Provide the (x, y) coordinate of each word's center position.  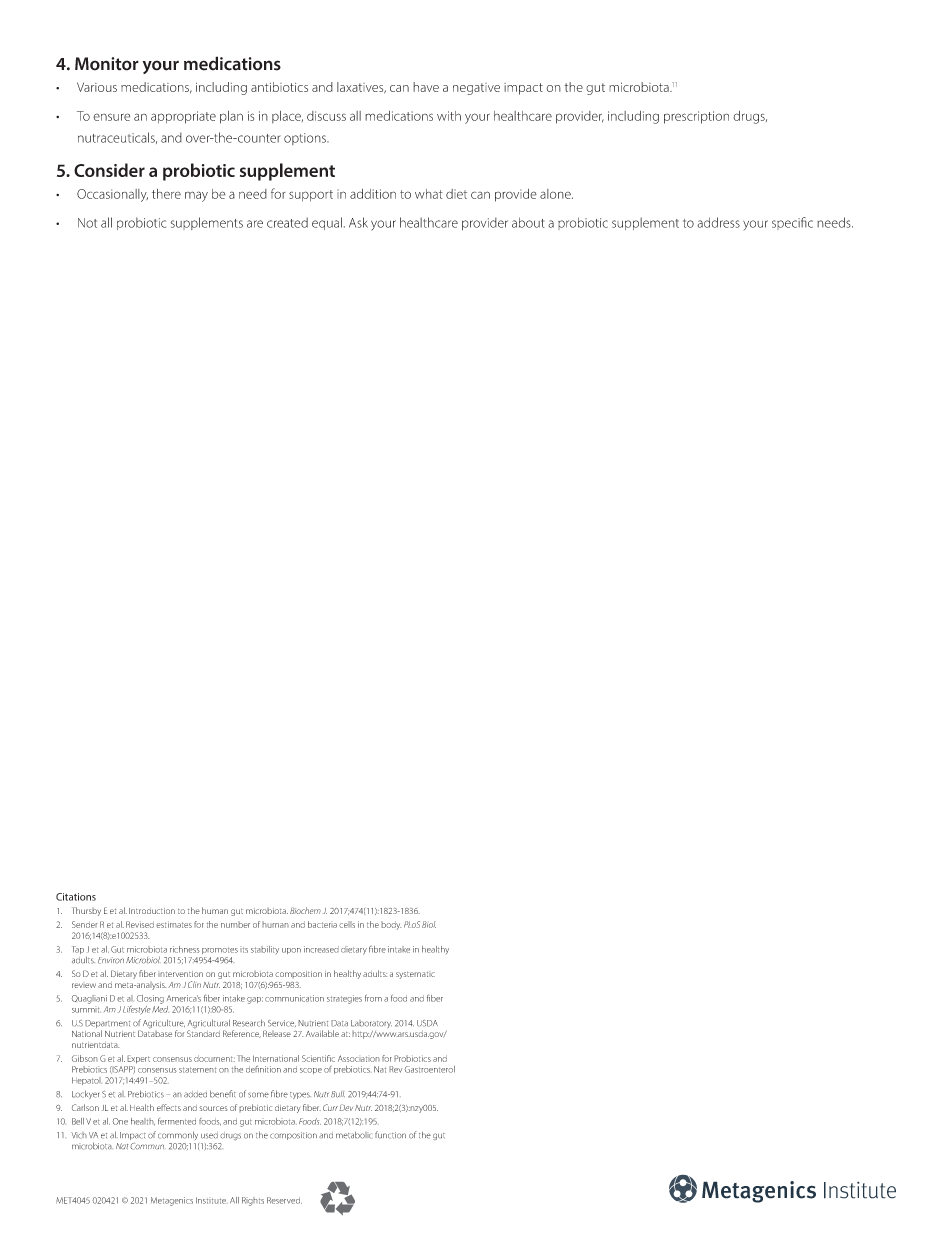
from (373, 998)
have (426, 87)
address (718, 222)
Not (87, 223)
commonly (178, 1135)
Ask (358, 222)
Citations (76, 897)
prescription (696, 117)
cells (347, 924)
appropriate (183, 117)
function (390, 1135)
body (391, 925)
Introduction (152, 911)
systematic (415, 975)
